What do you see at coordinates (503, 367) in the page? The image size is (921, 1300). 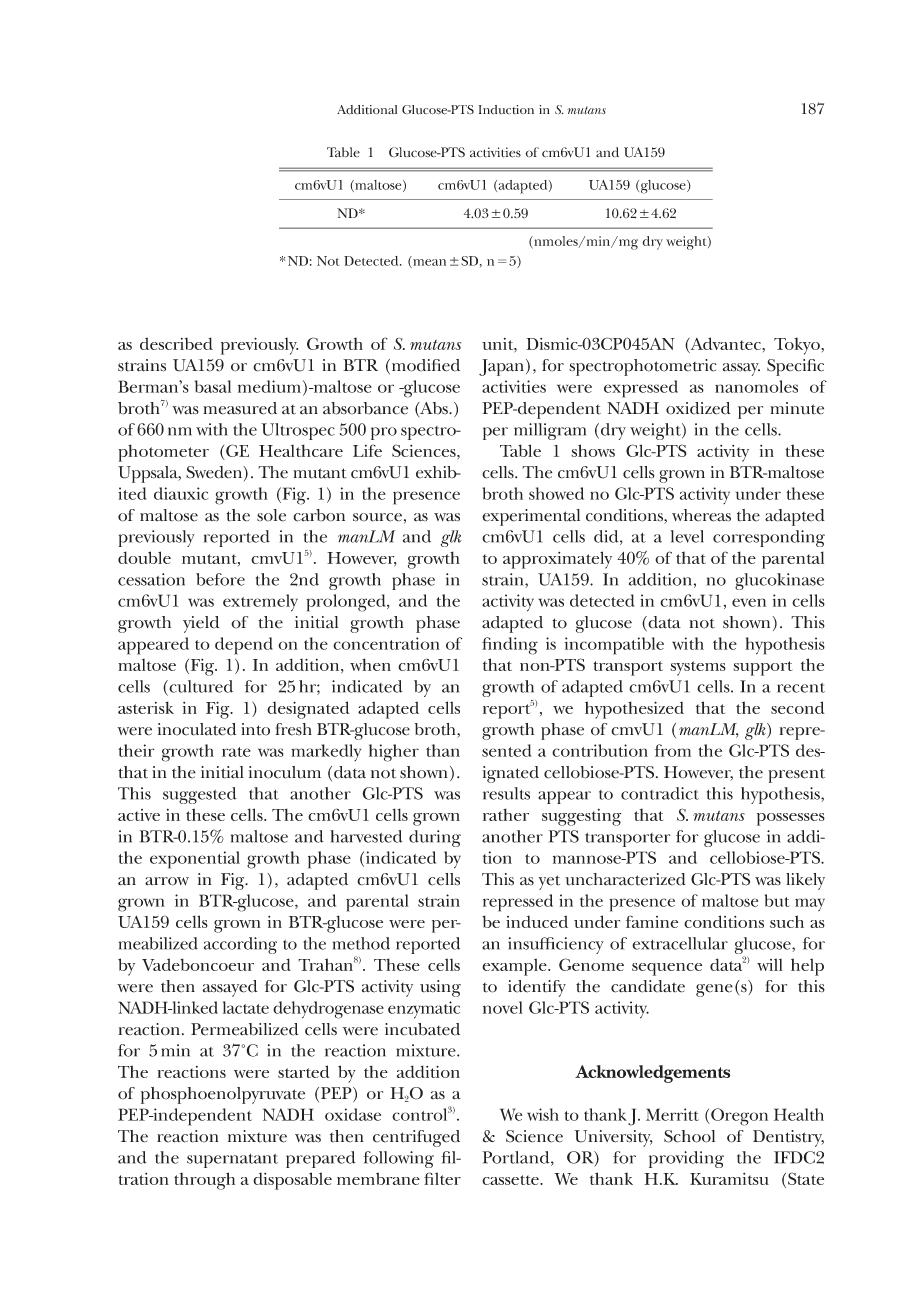 I see `Japan` at bounding box center [503, 367].
